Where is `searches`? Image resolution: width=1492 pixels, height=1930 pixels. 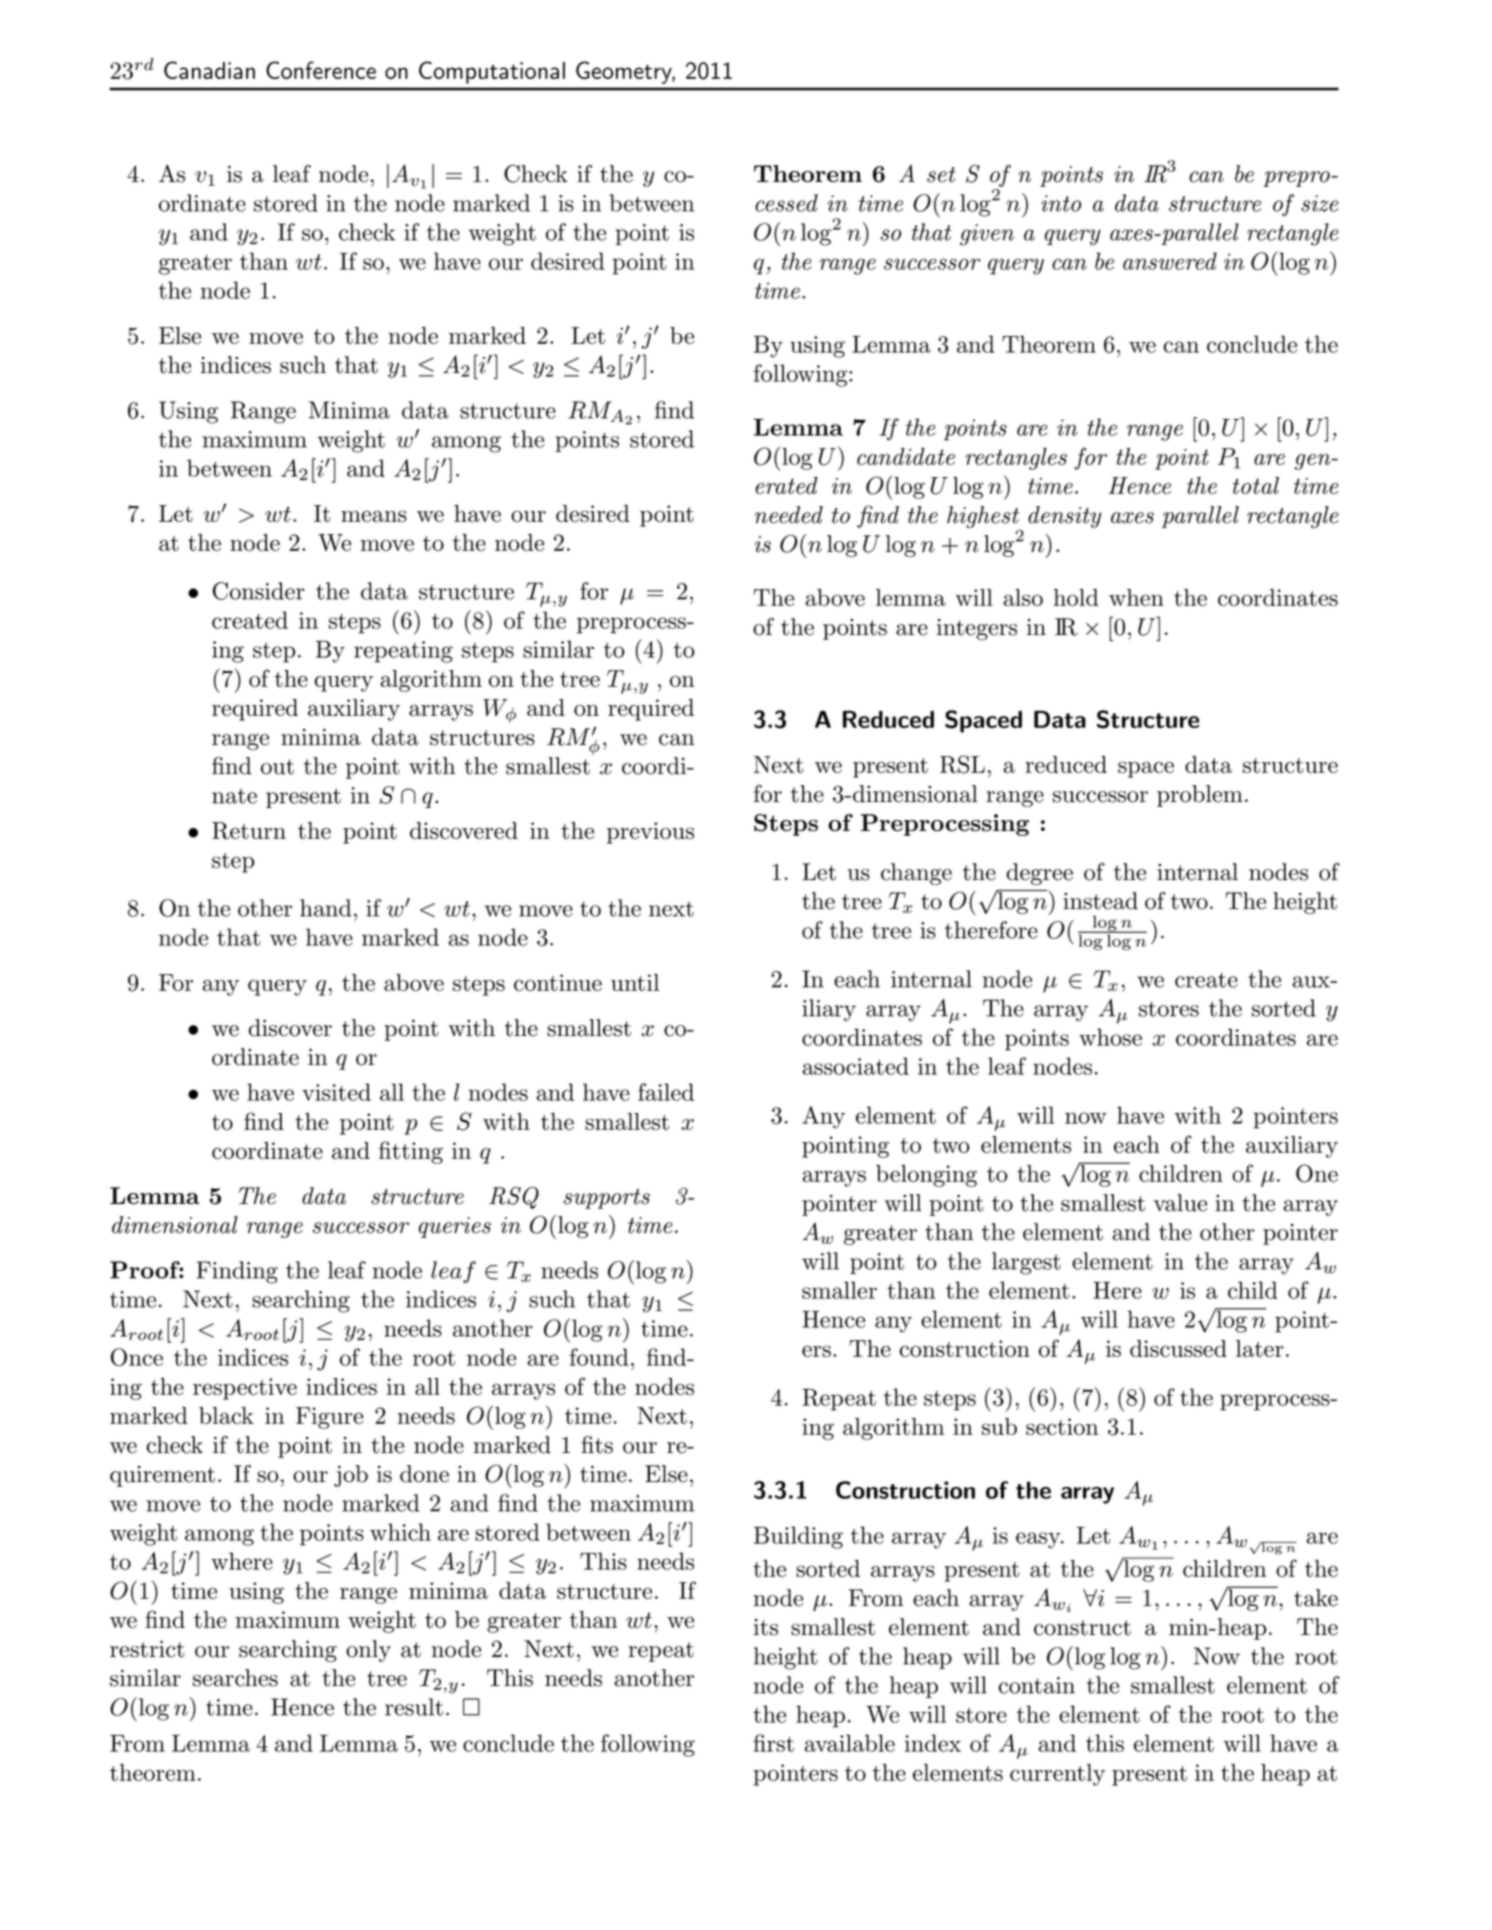 searches is located at coordinates (235, 1678).
